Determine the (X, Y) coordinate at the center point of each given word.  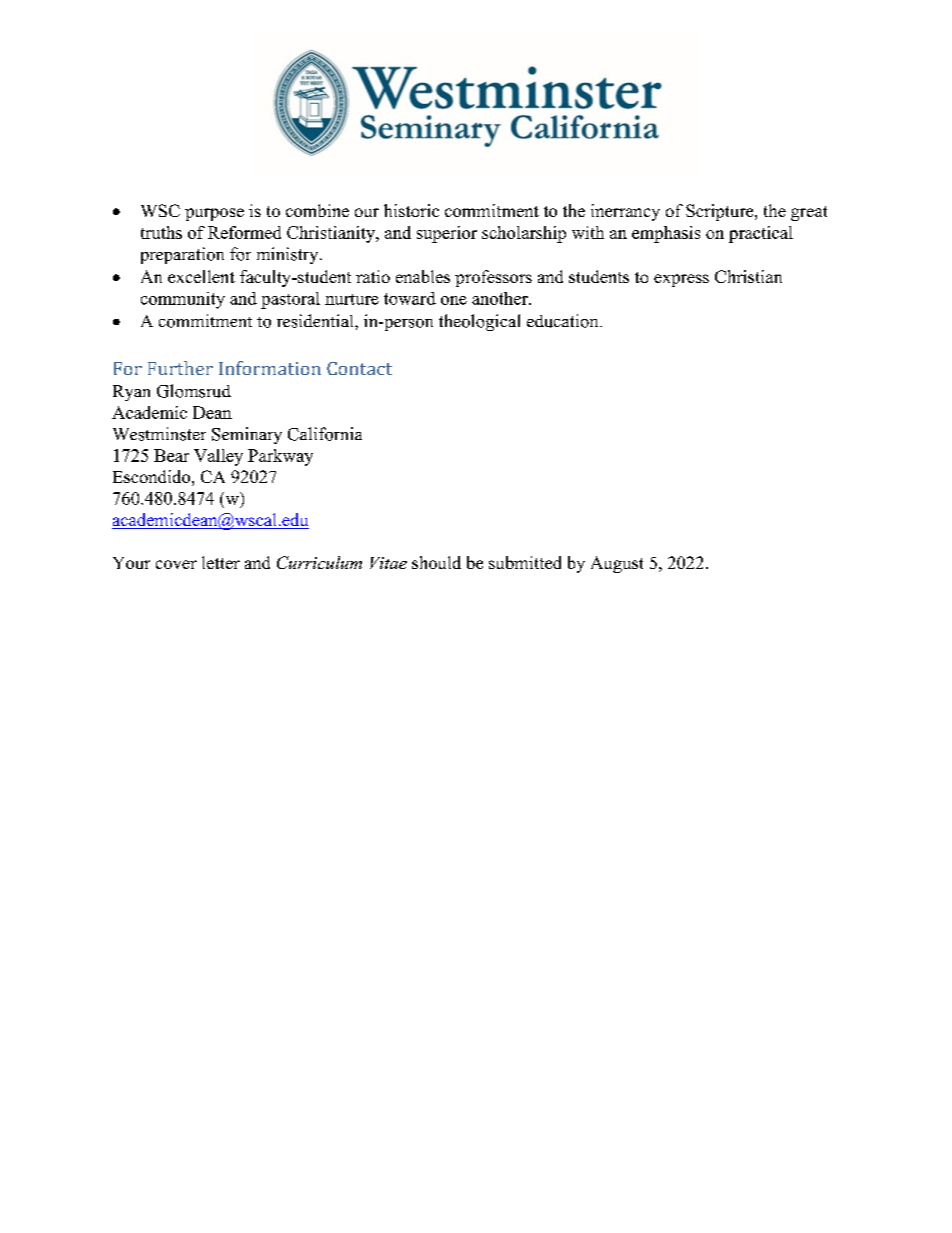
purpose (214, 214)
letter (221, 562)
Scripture (721, 212)
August (617, 564)
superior (447, 234)
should (436, 562)
